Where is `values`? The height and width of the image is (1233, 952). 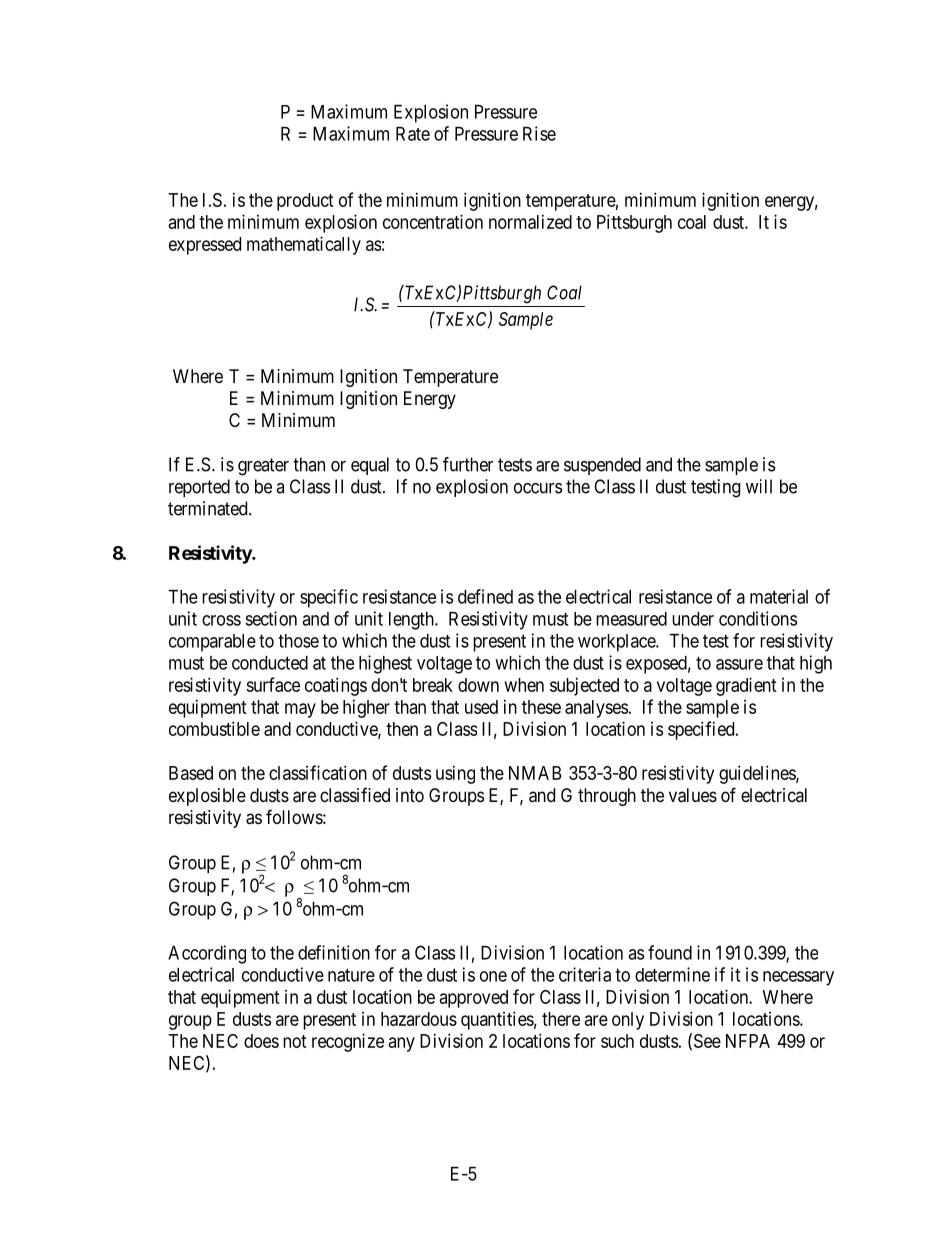 values is located at coordinates (693, 795).
